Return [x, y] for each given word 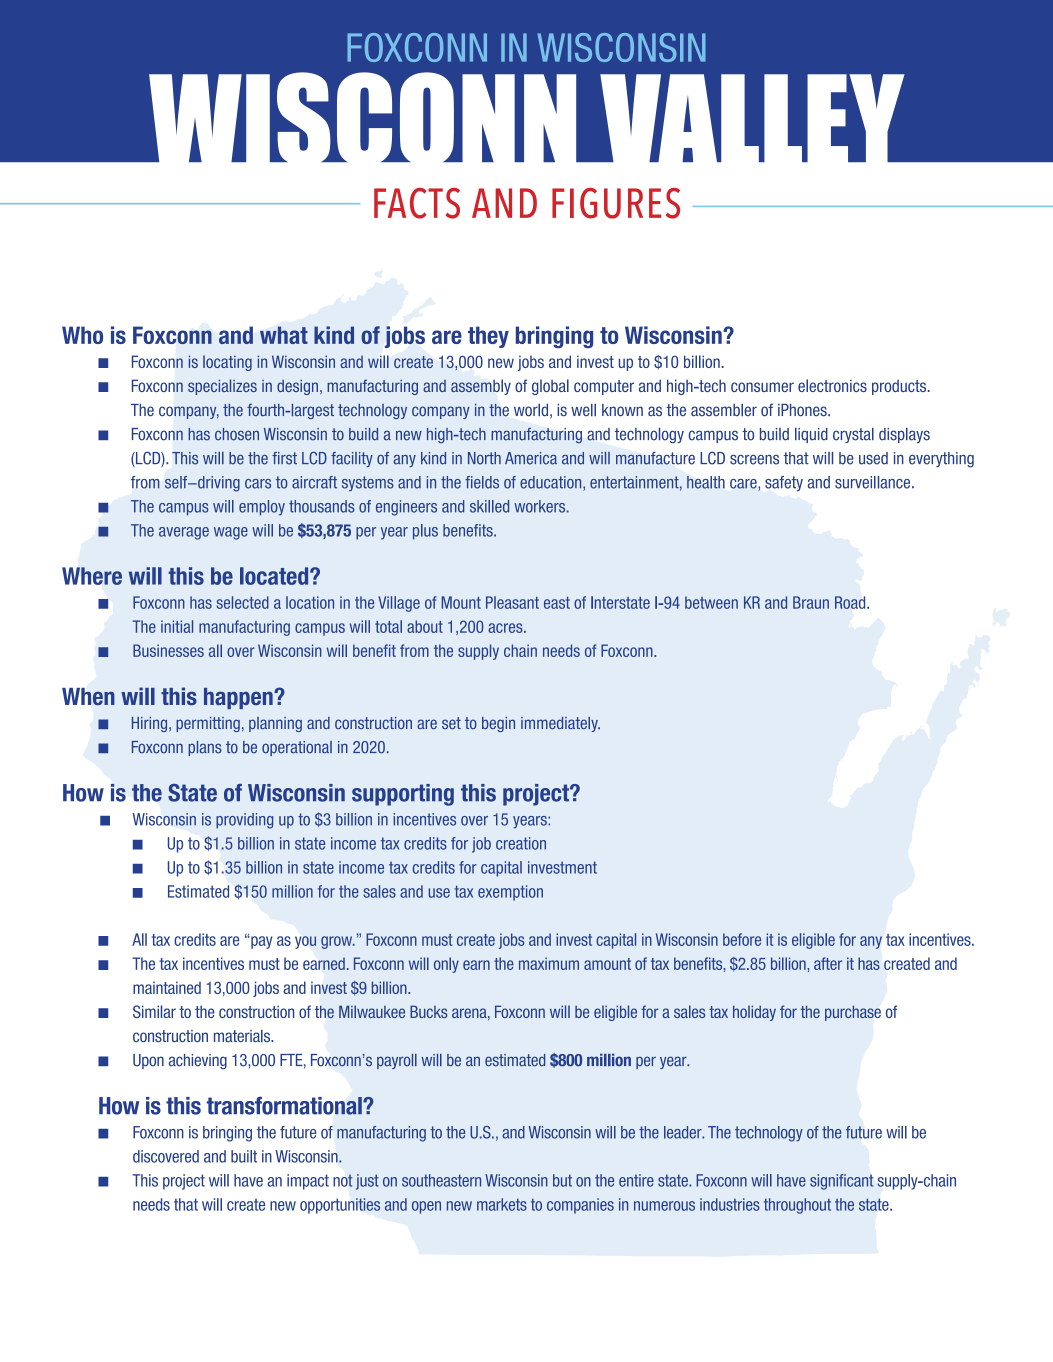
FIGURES [616, 203]
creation [521, 843]
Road [851, 602]
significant [841, 1182]
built [244, 1156]
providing [244, 821]
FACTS [417, 203]
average [184, 533]
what [284, 335]
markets [502, 1204]
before [742, 939]
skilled [489, 506]
